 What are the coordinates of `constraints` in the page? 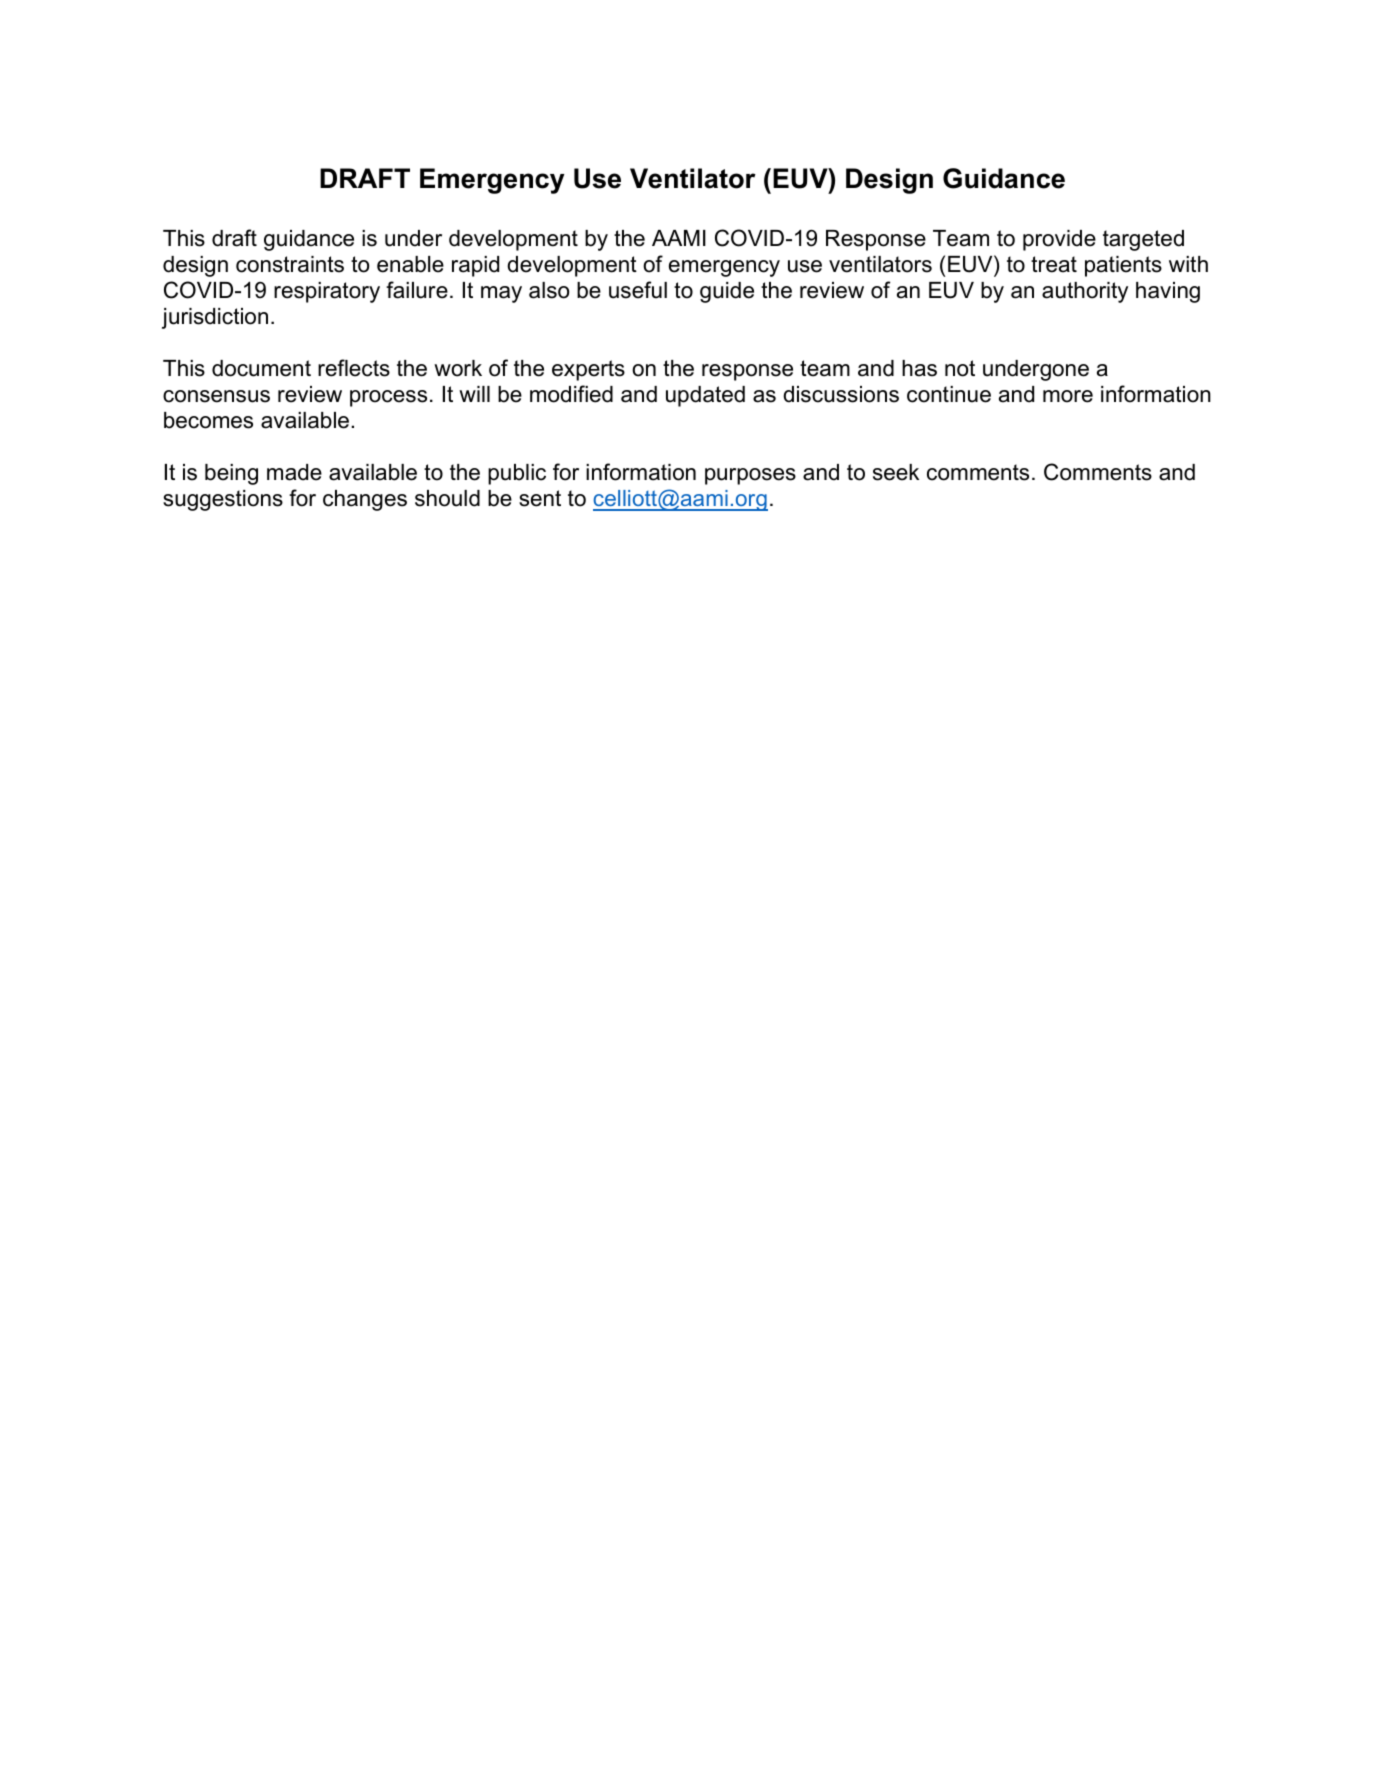 It's located at (290, 264).
